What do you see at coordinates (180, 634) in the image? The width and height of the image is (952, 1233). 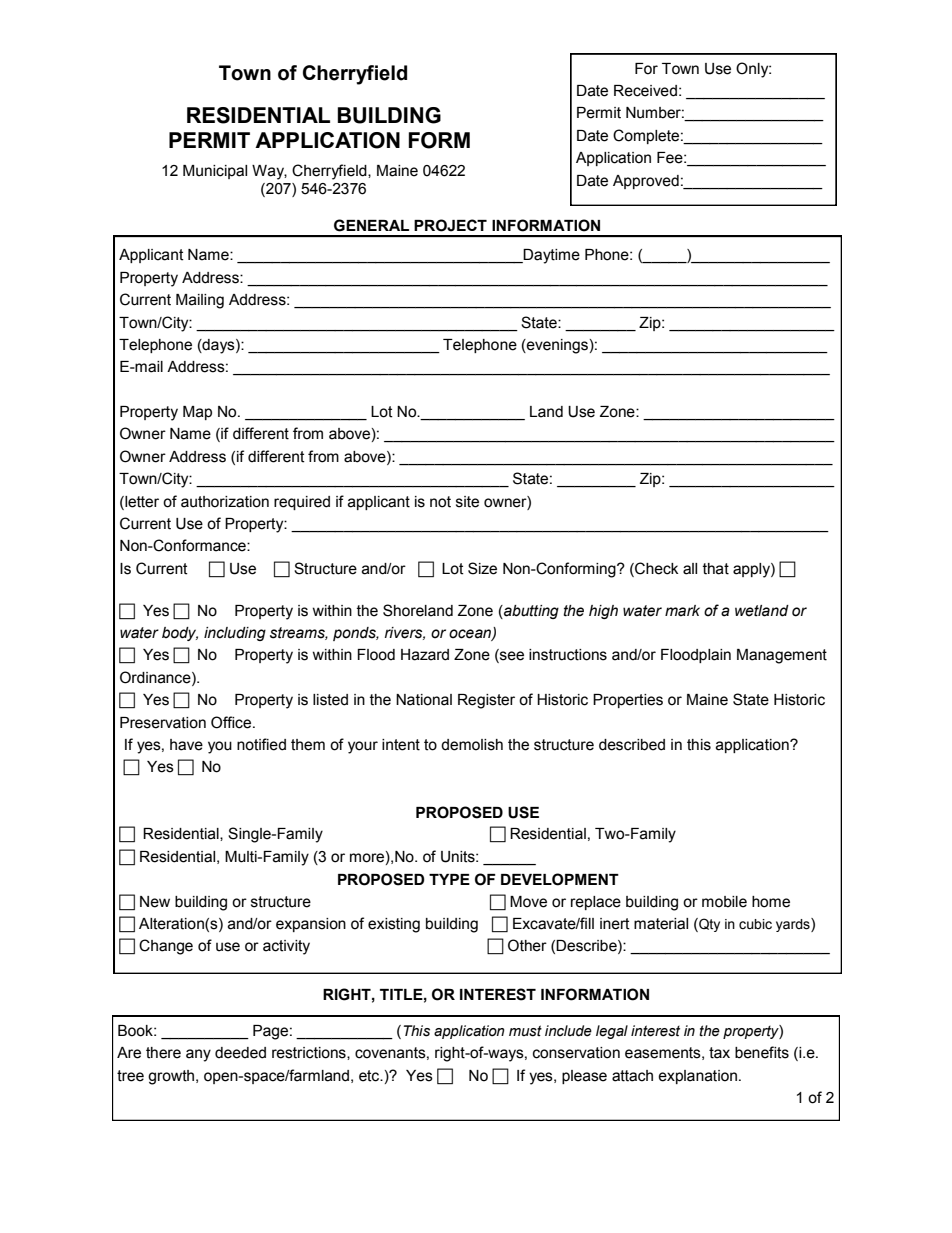 I see `body` at bounding box center [180, 634].
